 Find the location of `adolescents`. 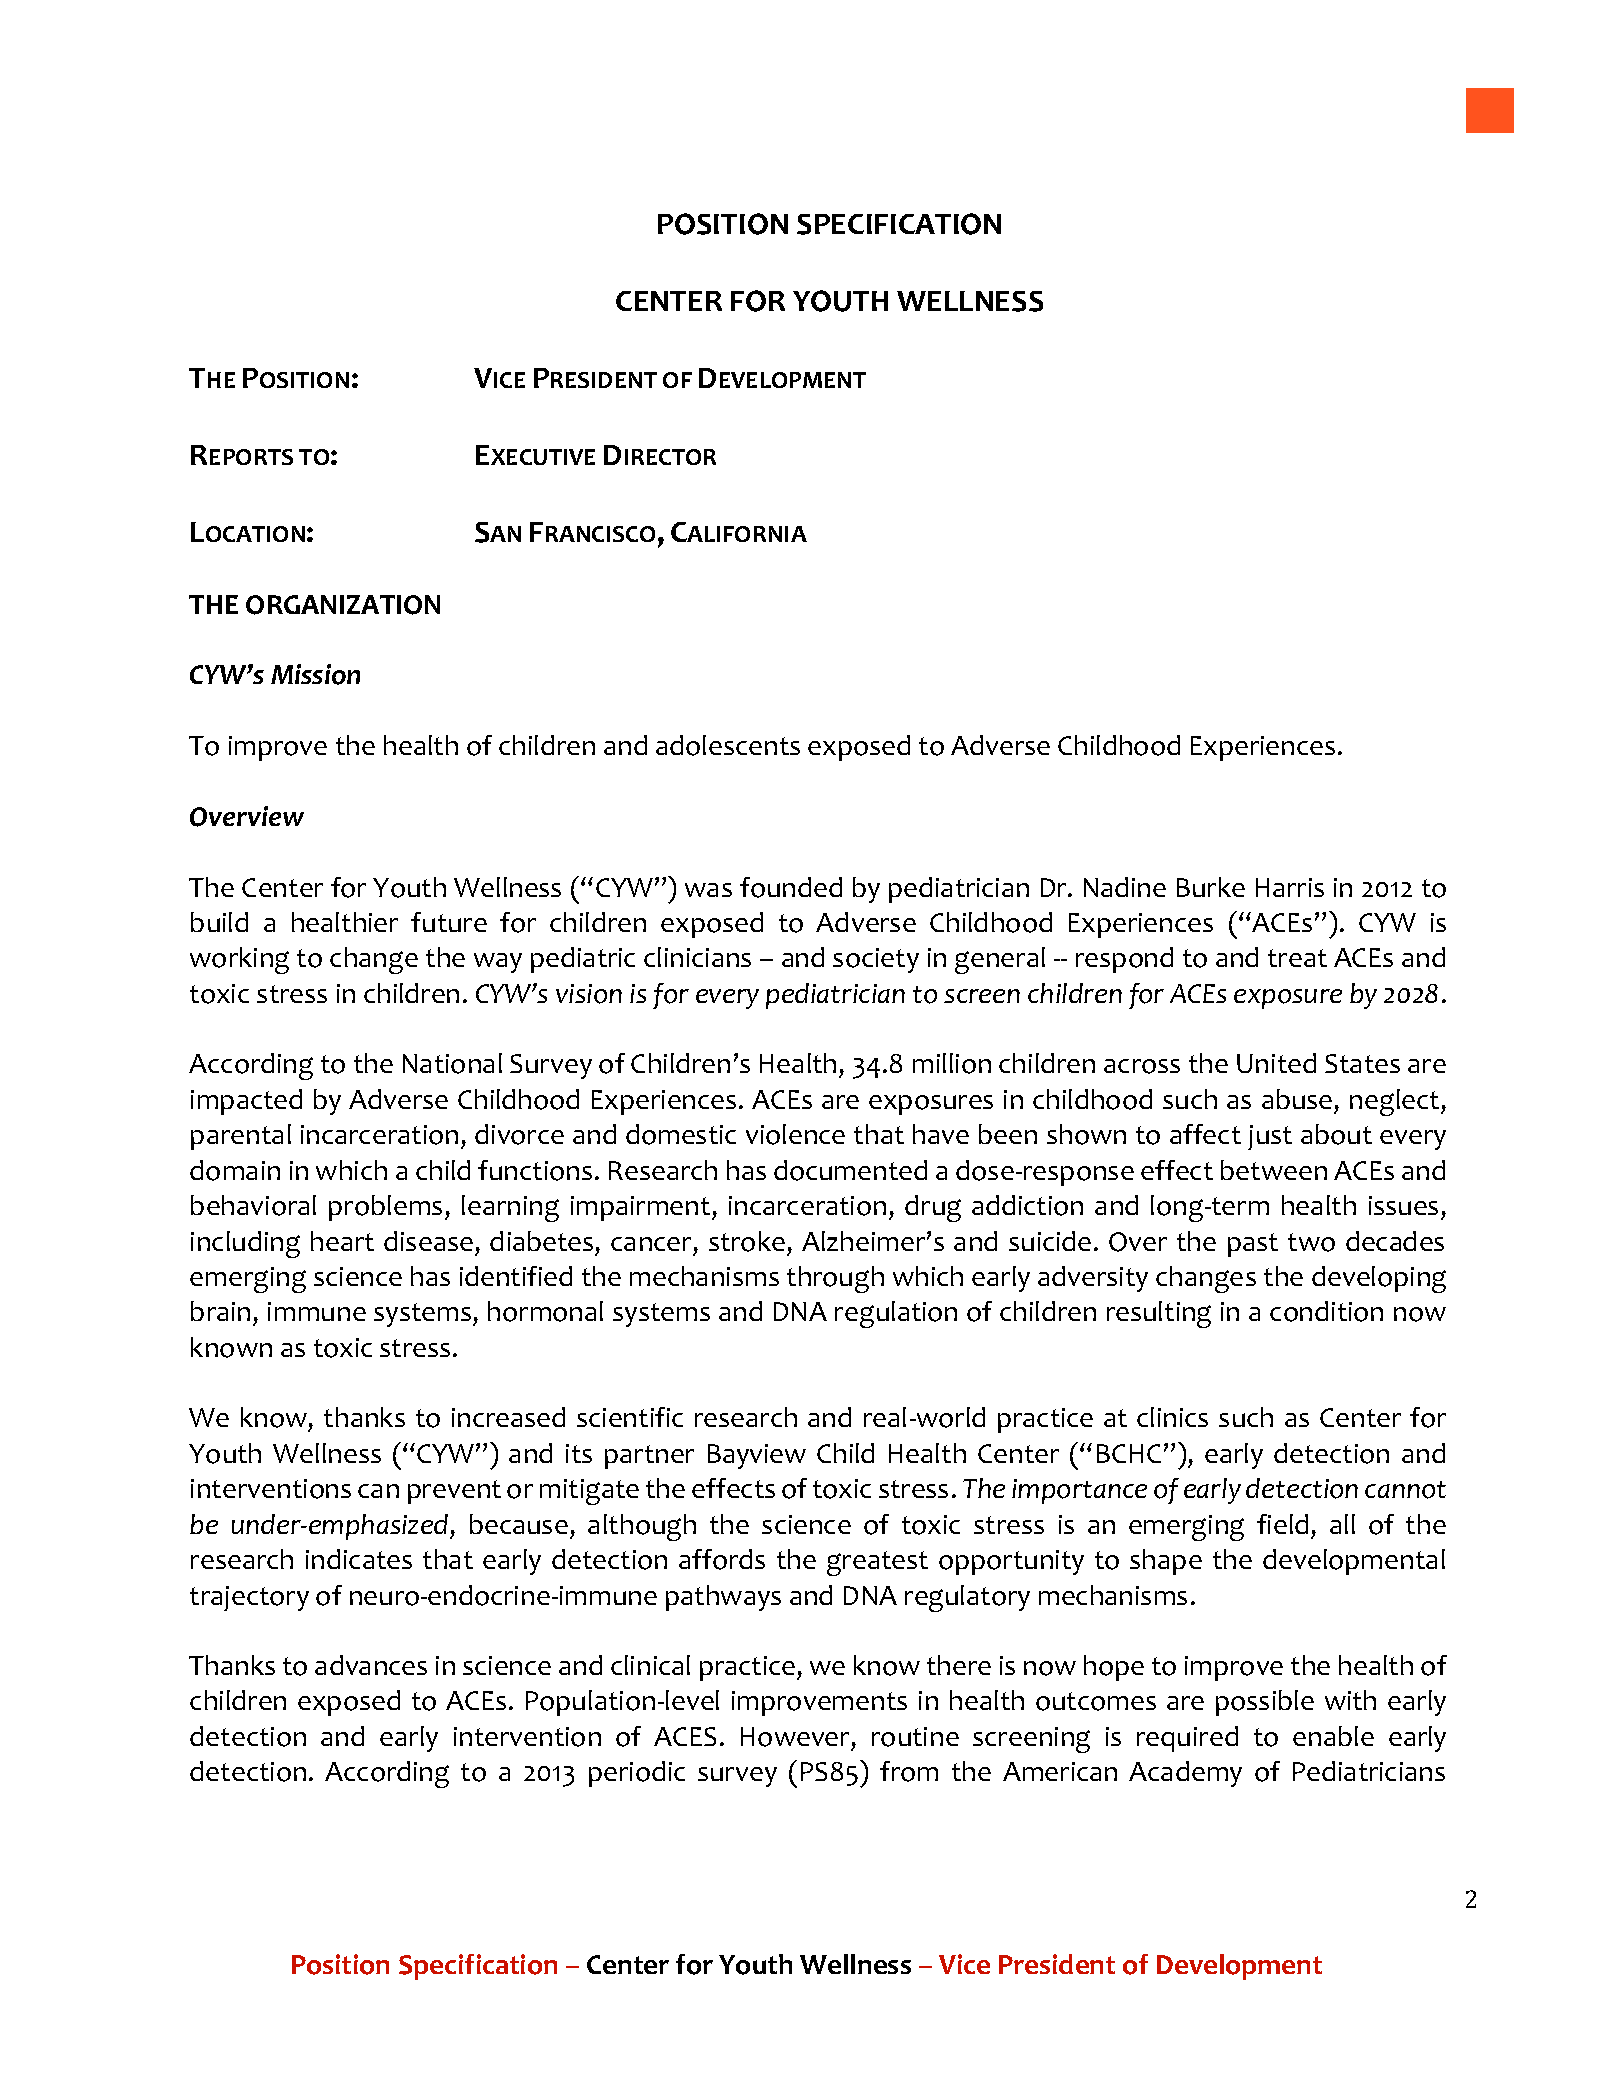

adolescents is located at coordinates (728, 745).
